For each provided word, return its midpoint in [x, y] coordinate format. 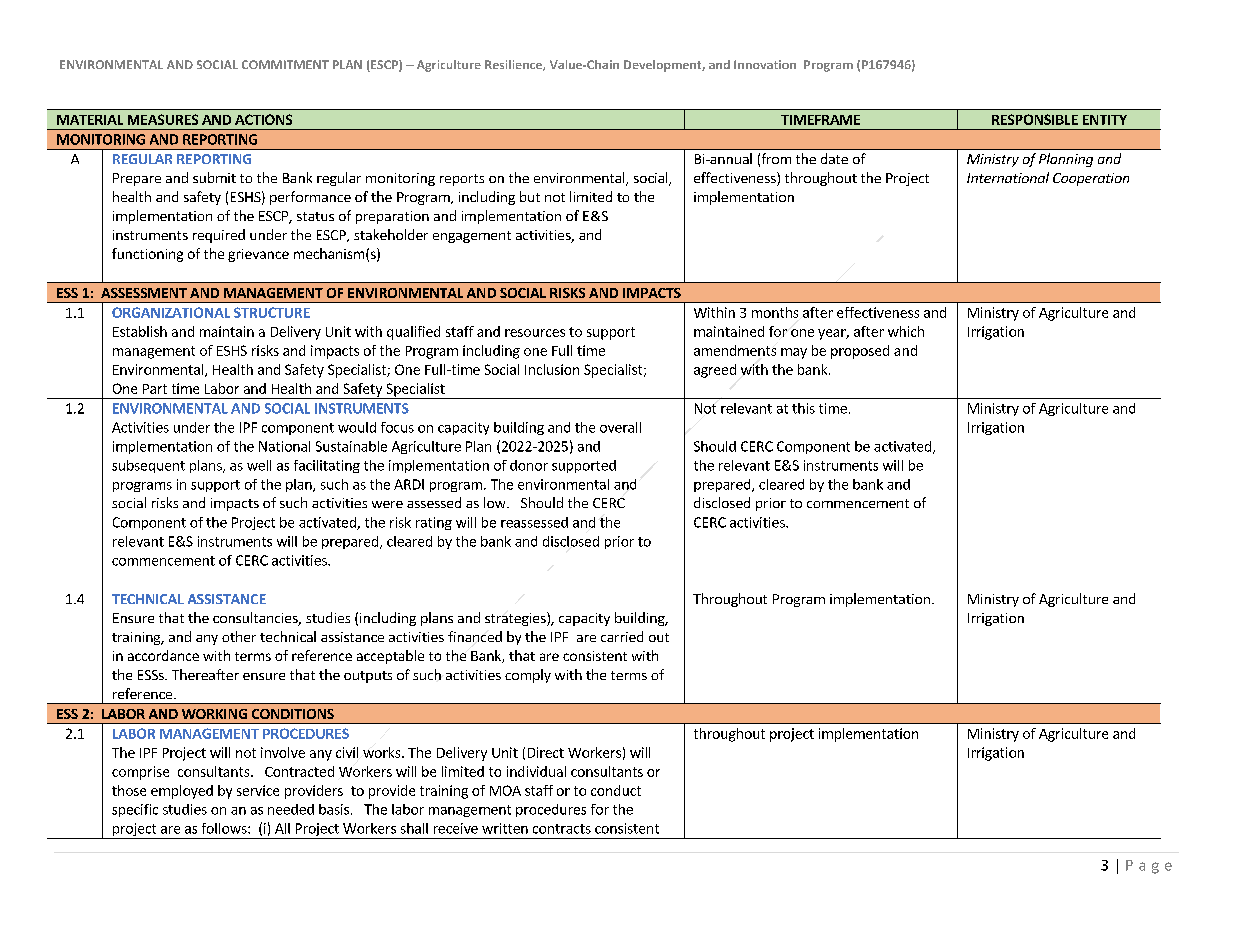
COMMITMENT [285, 64]
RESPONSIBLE [1035, 119]
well [259, 465]
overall [620, 427]
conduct [616, 790]
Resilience [514, 65]
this [803, 408]
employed [182, 792]
